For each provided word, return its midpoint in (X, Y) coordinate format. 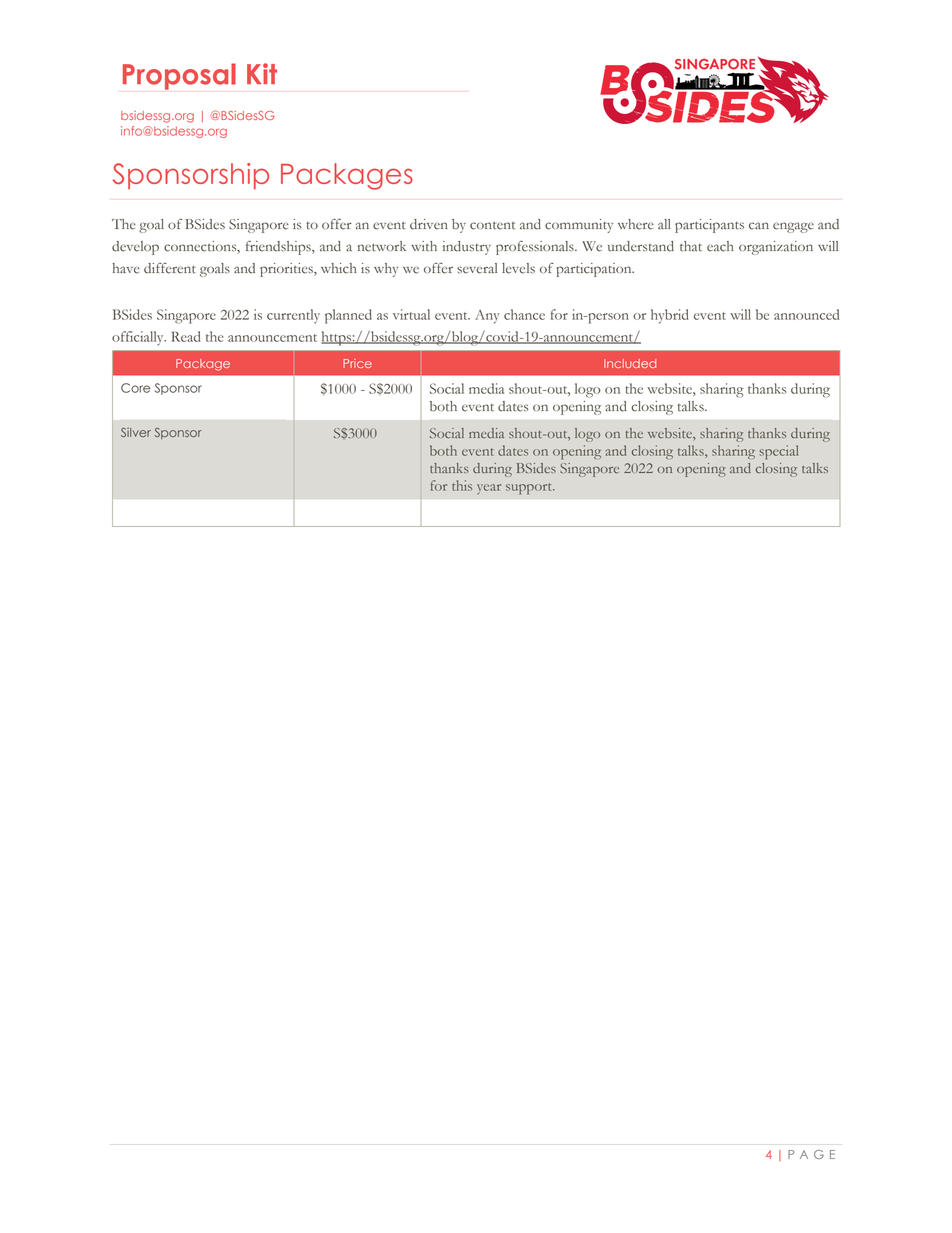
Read (186, 336)
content (492, 225)
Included (630, 363)
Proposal (179, 76)
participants (709, 226)
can (759, 226)
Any (487, 317)
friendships (279, 248)
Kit (262, 73)
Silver (136, 432)
